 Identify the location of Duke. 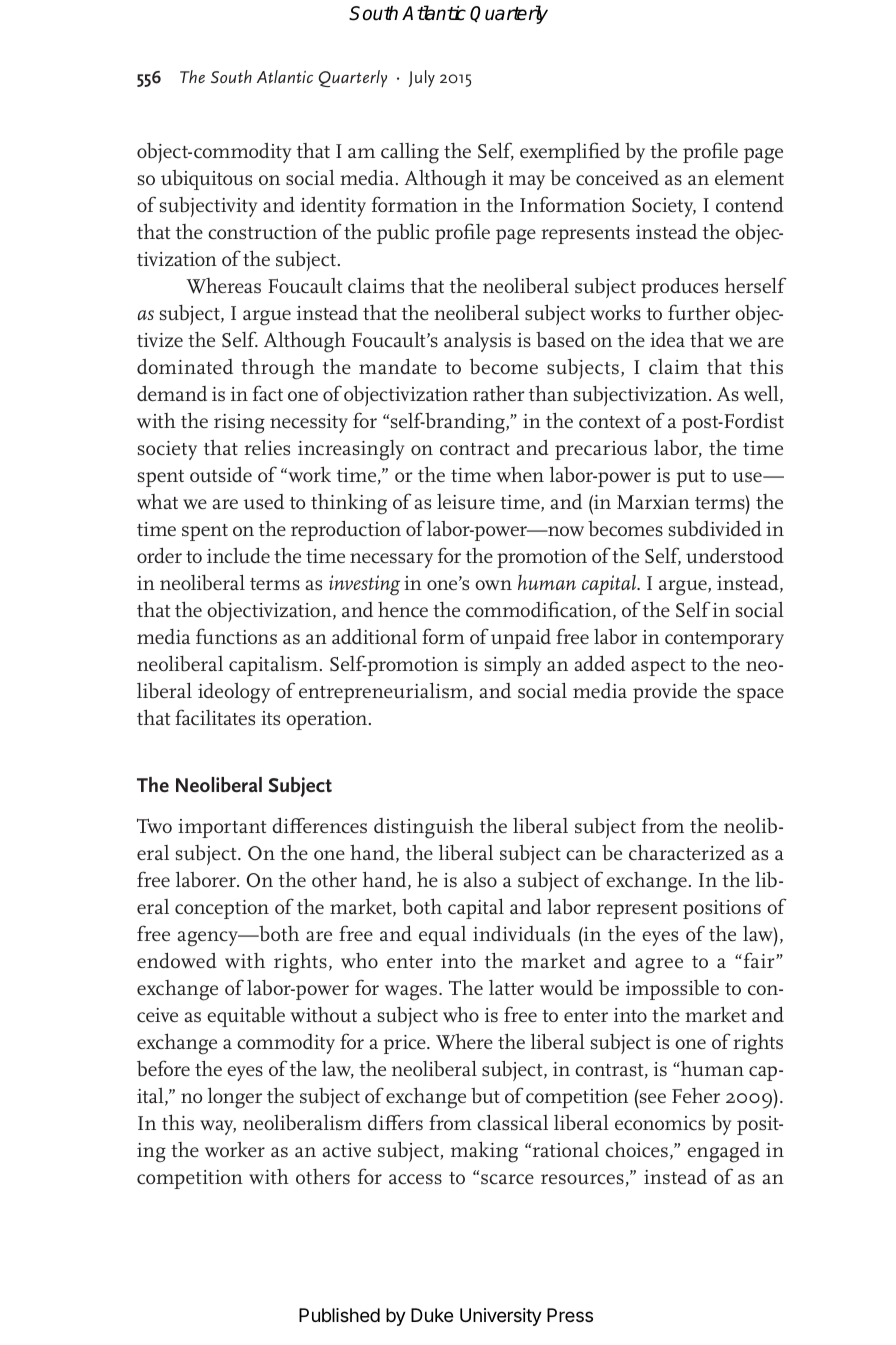
(432, 1315).
